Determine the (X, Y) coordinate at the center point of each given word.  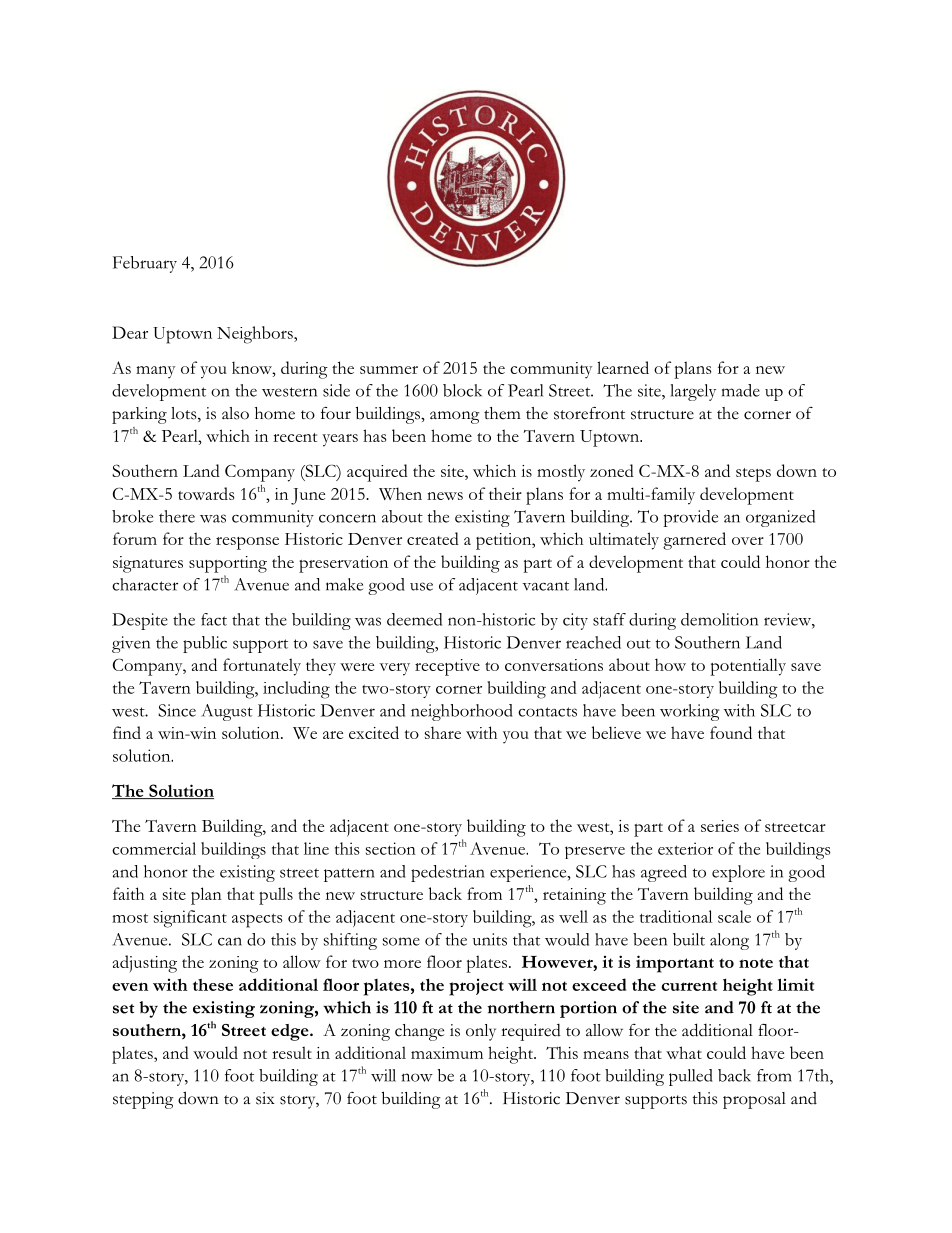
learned (623, 367)
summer (389, 370)
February (145, 264)
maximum (447, 1053)
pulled (691, 1077)
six (265, 1098)
